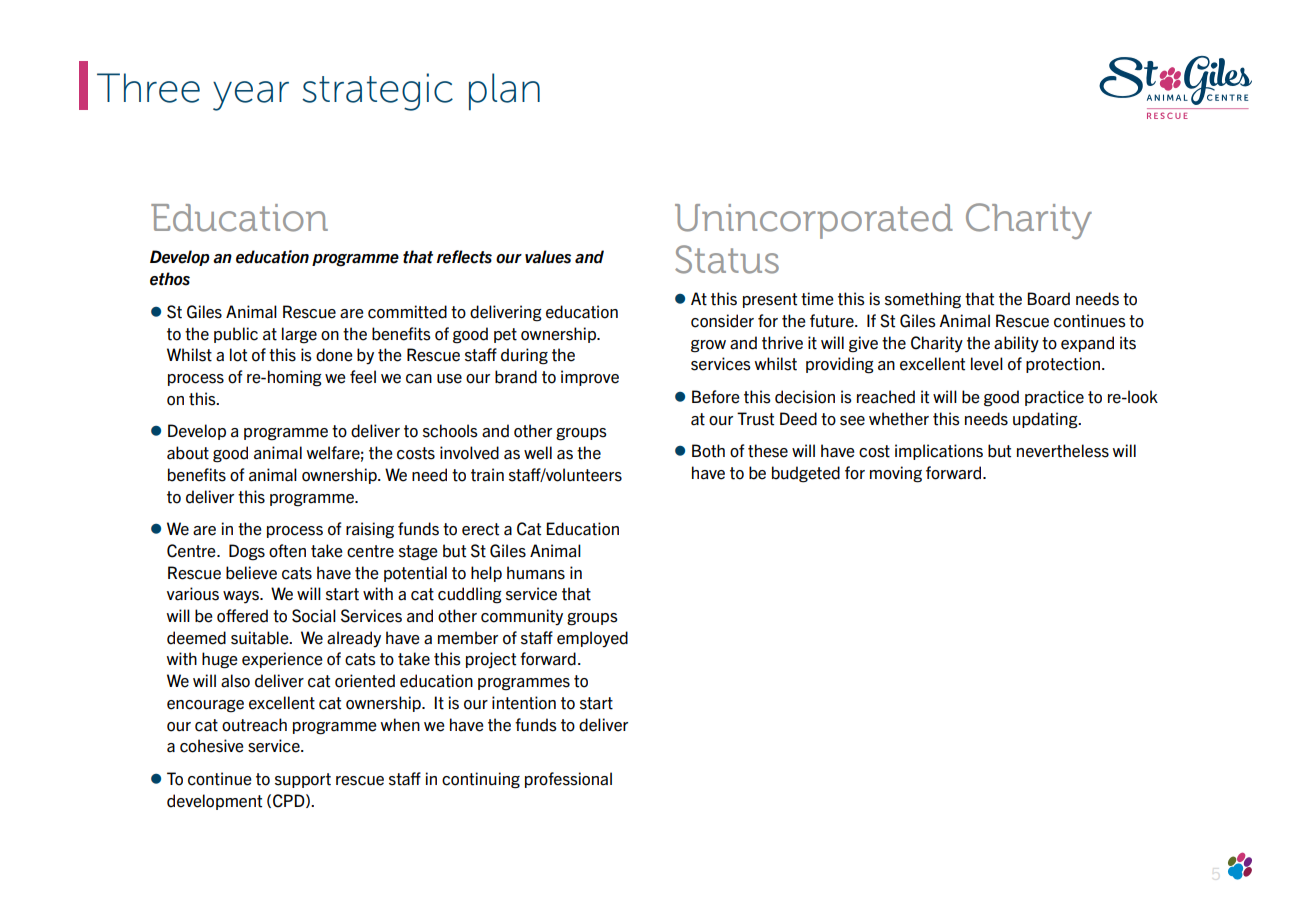 This document has width=1308, height=924. I want to click on professional, so click(568, 780).
